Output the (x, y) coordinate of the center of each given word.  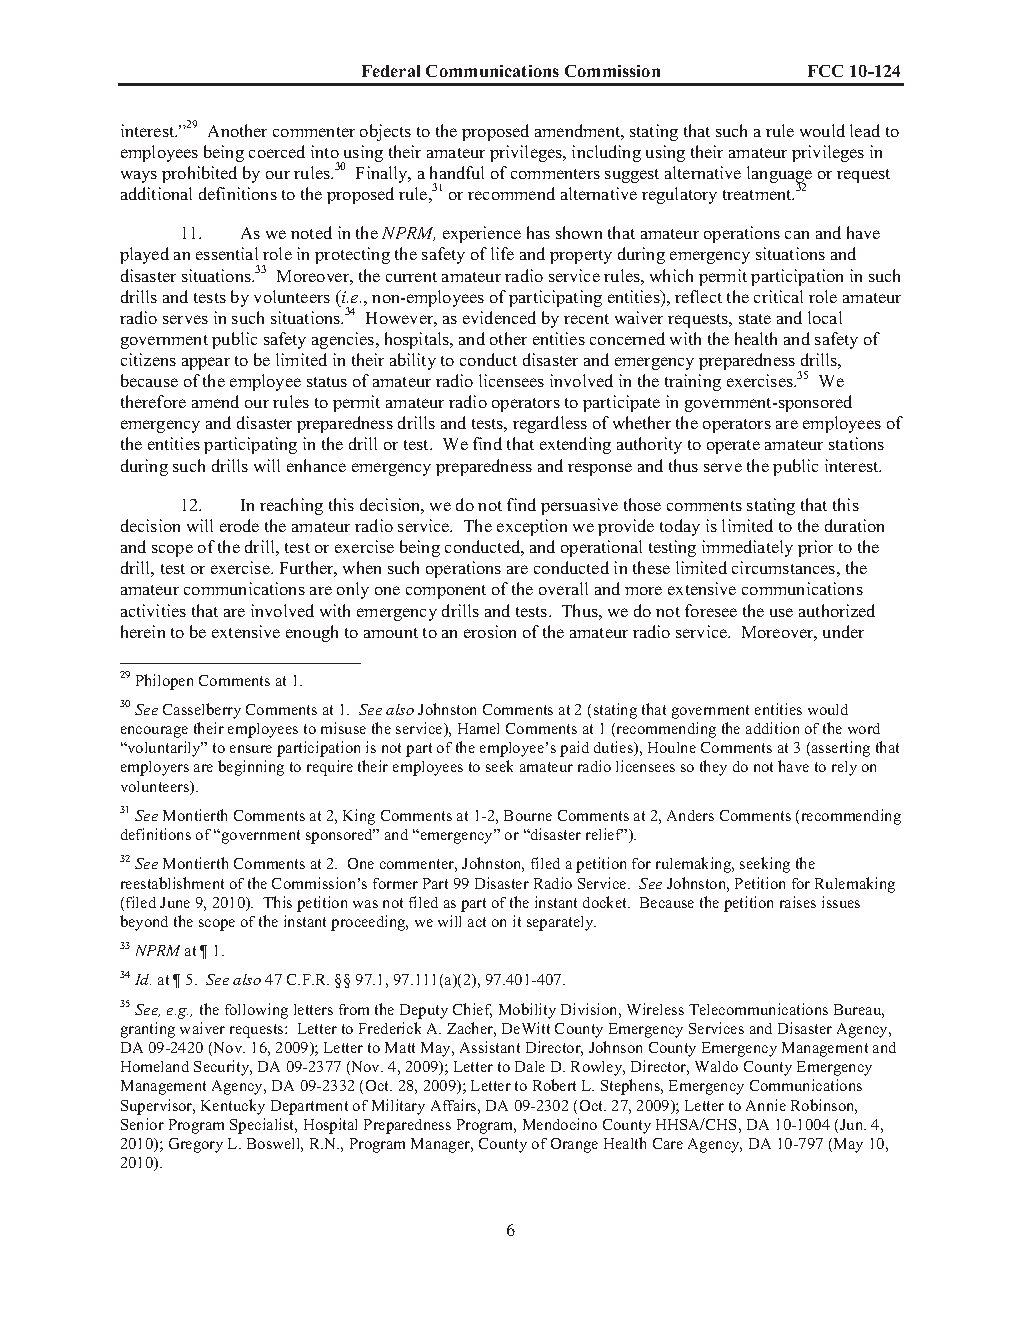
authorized (837, 610)
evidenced (499, 317)
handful (457, 172)
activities (153, 610)
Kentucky (233, 1107)
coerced (277, 151)
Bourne (528, 815)
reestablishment (172, 883)
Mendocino (560, 1124)
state (755, 319)
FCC (825, 71)
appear (206, 363)
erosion (490, 631)
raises (798, 902)
